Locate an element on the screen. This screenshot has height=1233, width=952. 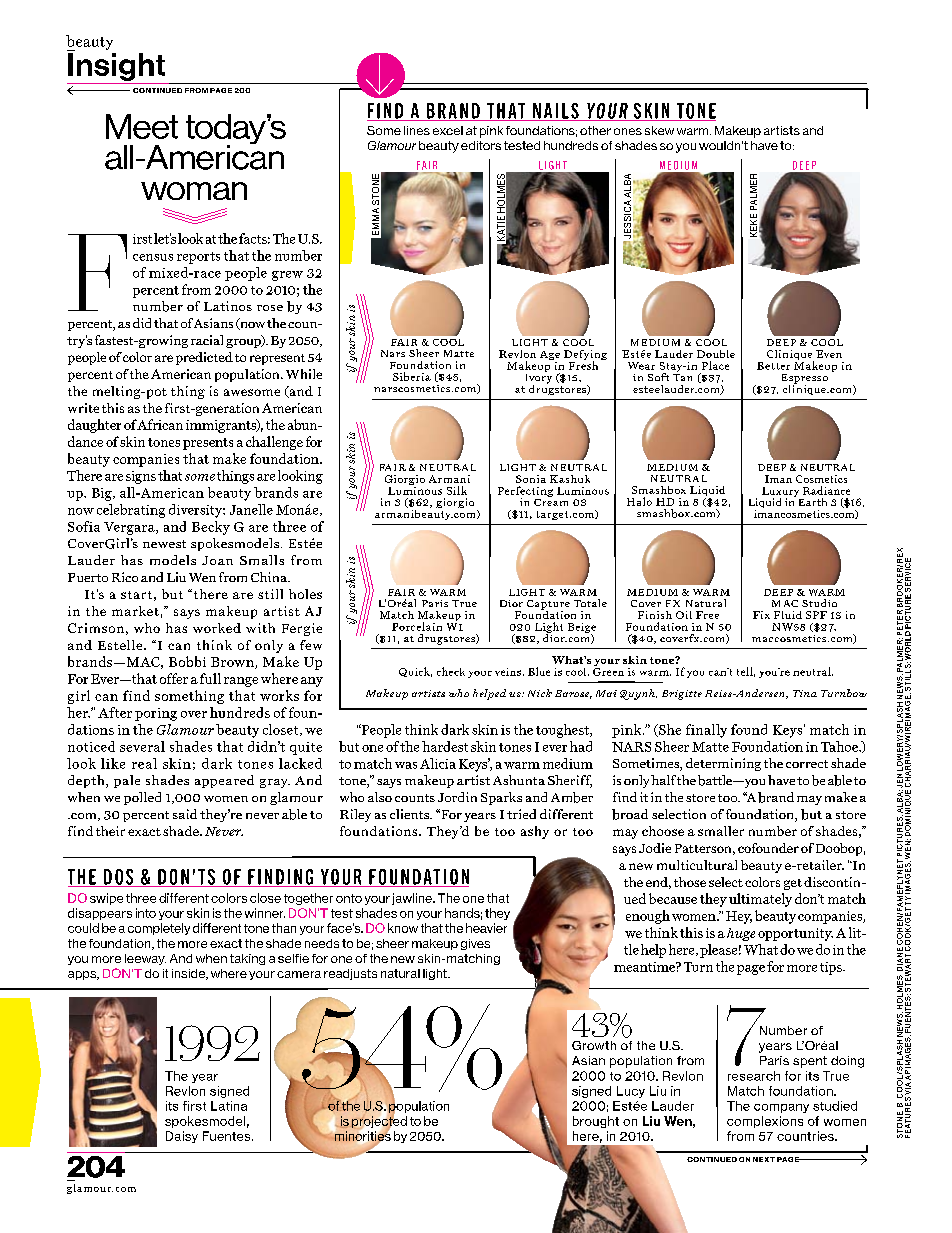
woman is located at coordinates (194, 191).
